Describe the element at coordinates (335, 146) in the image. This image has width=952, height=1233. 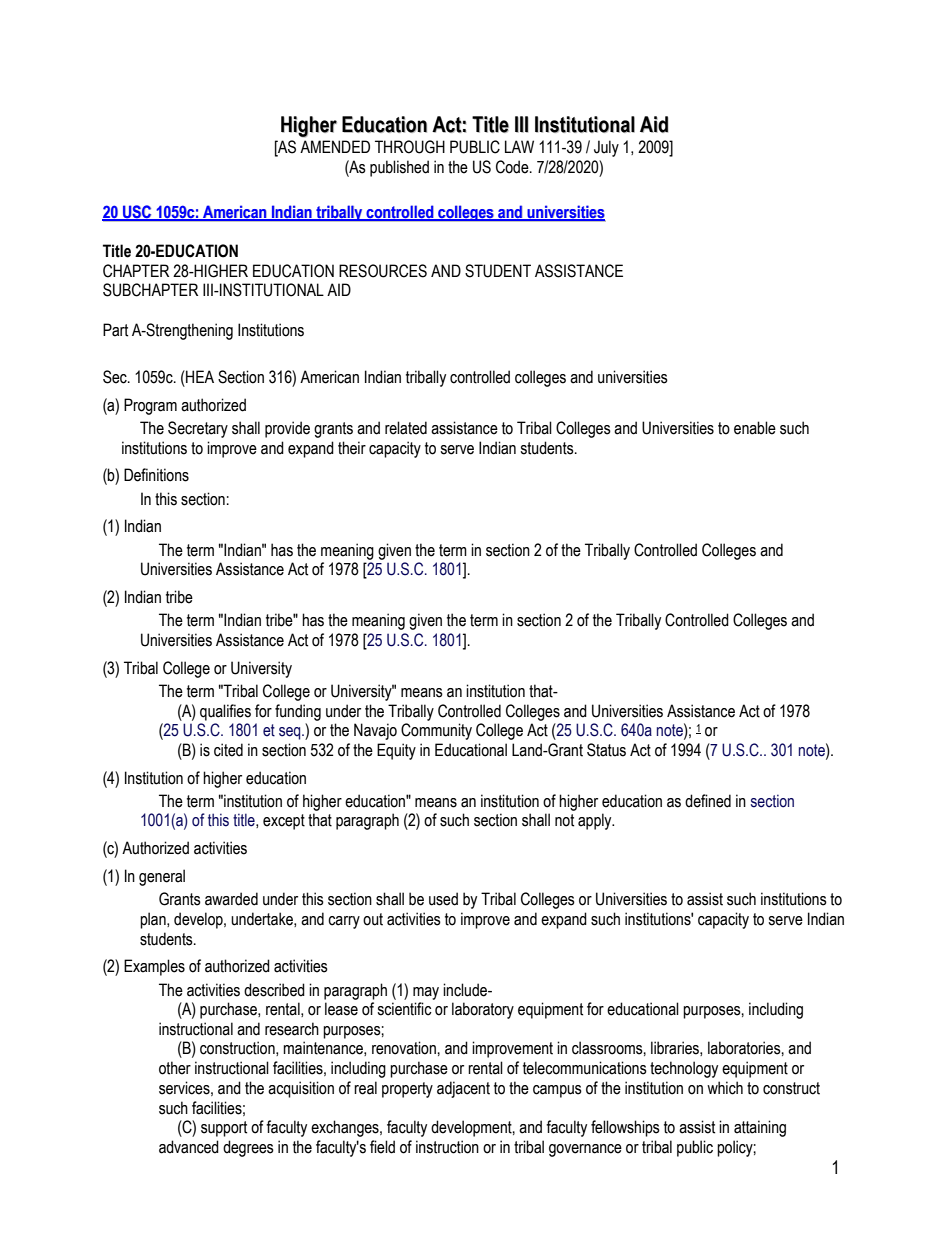
I see `AMENDED` at that location.
